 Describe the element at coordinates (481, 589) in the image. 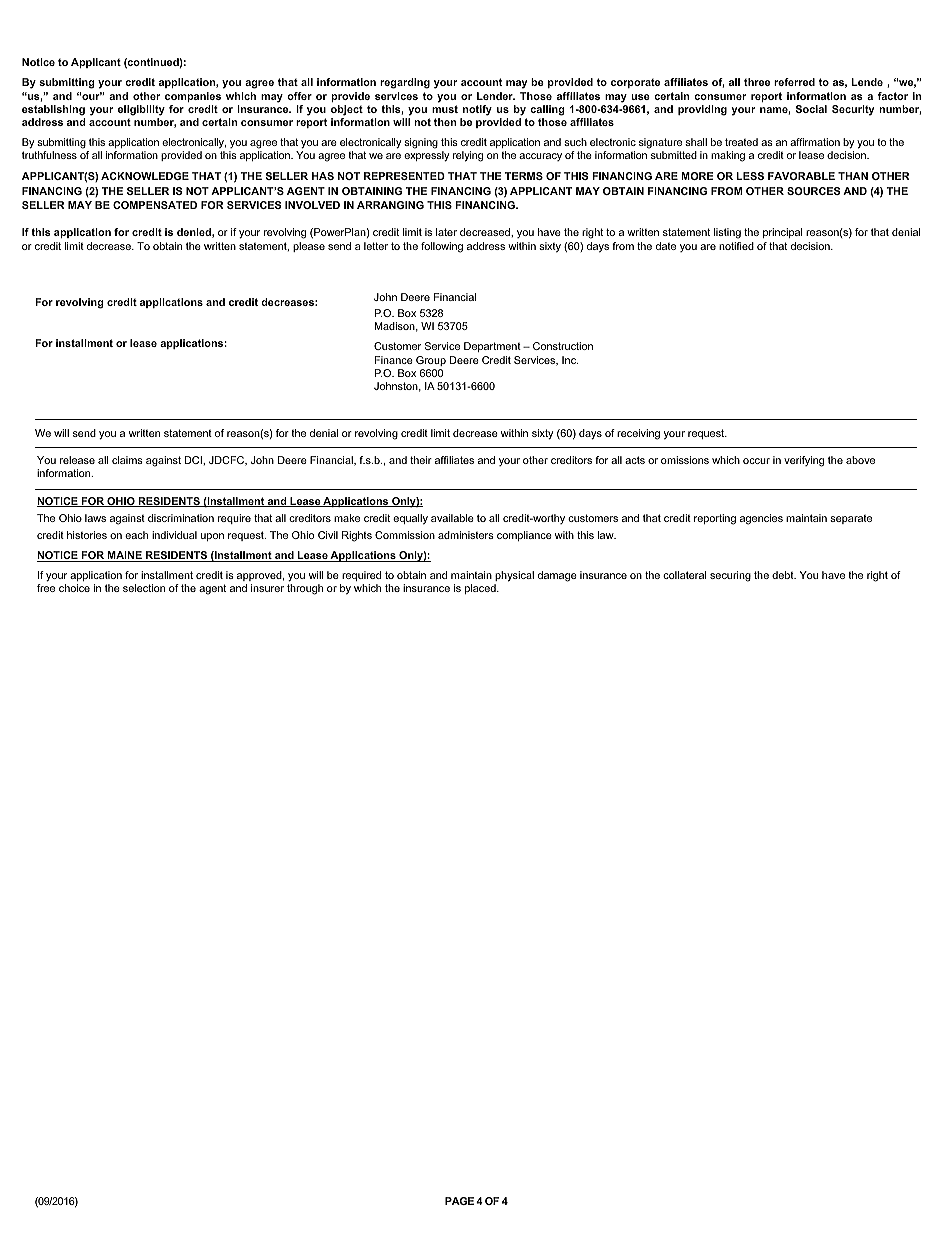

I see `placed` at that location.
